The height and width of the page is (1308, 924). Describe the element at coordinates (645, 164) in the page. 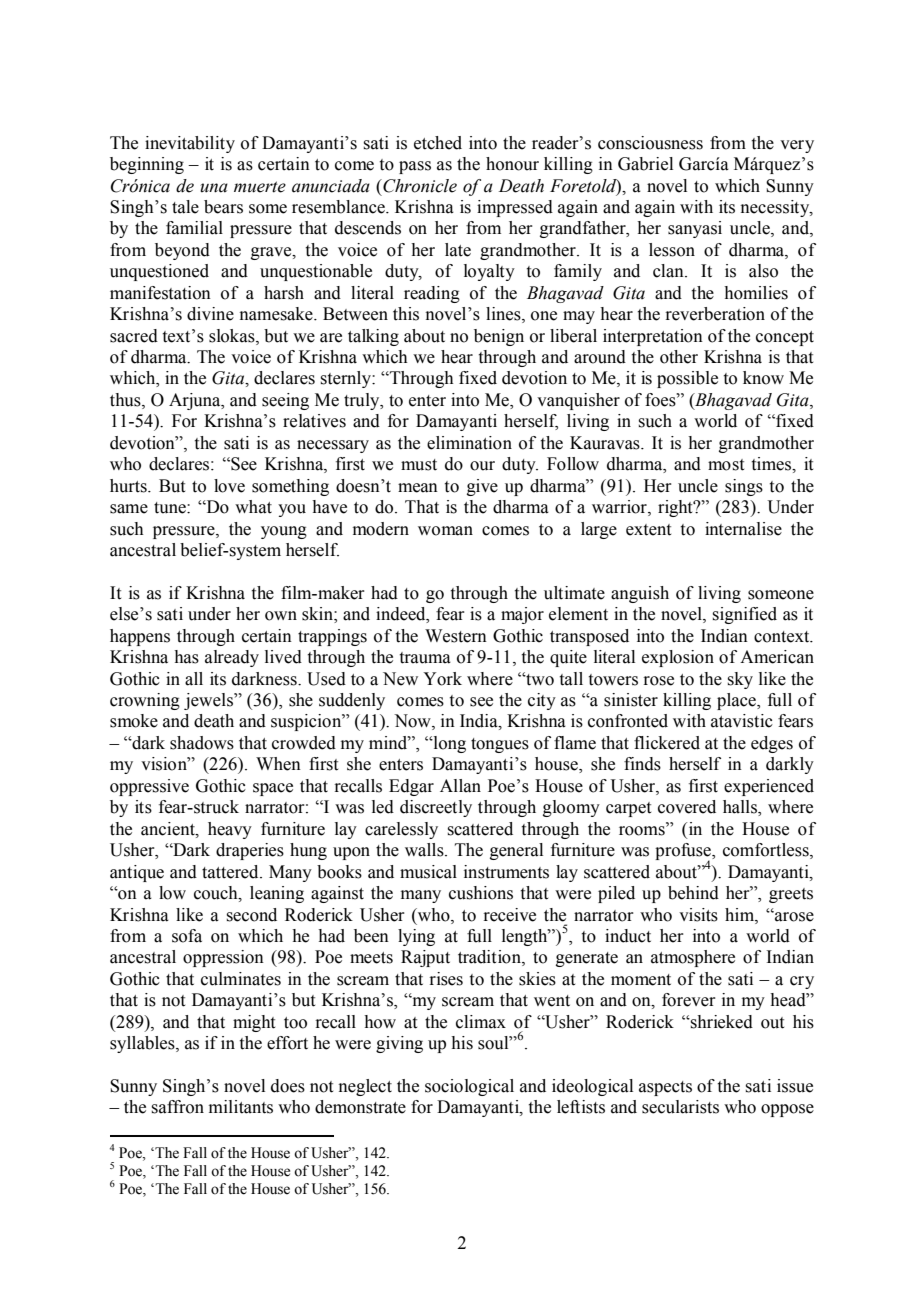

I see `Gabriel` at that location.
